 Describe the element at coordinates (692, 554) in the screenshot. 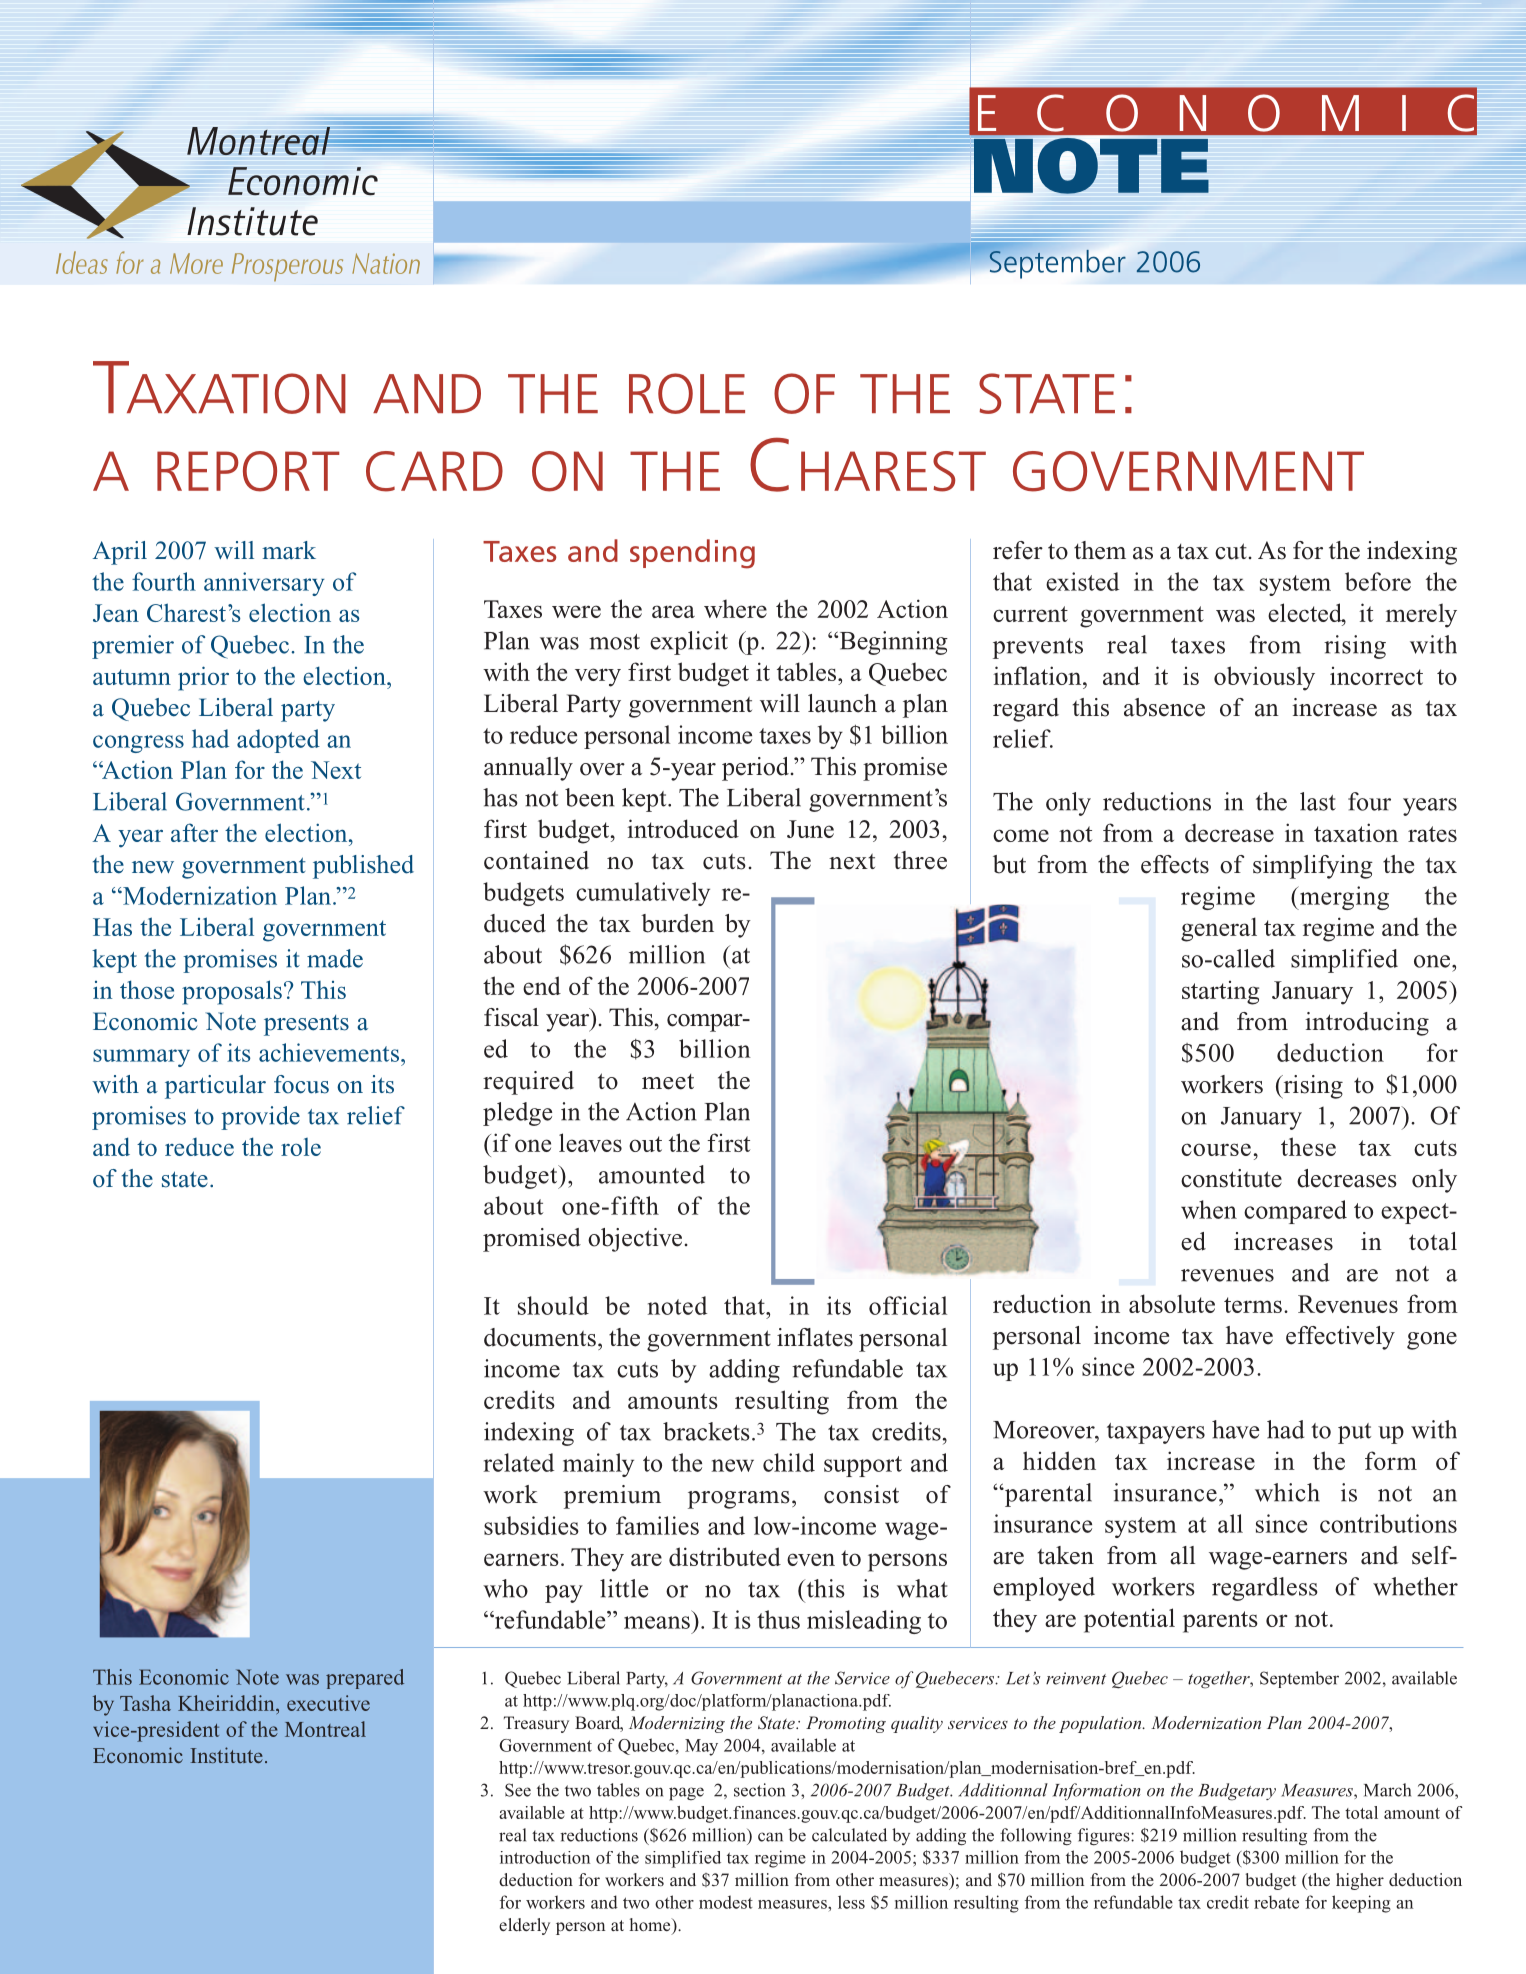

I see `spending` at that location.
